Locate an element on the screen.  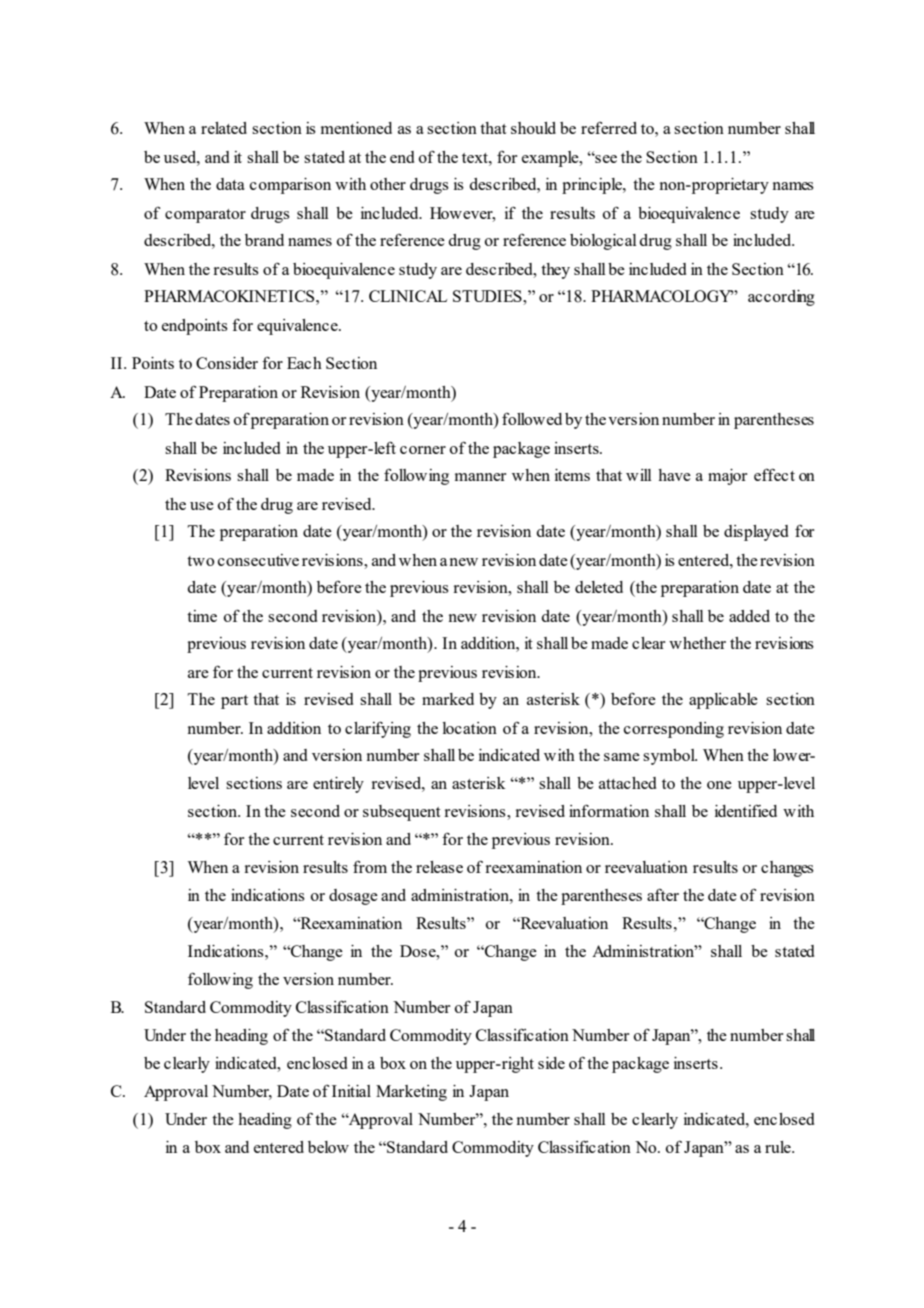
time is located at coordinates (202, 616).
